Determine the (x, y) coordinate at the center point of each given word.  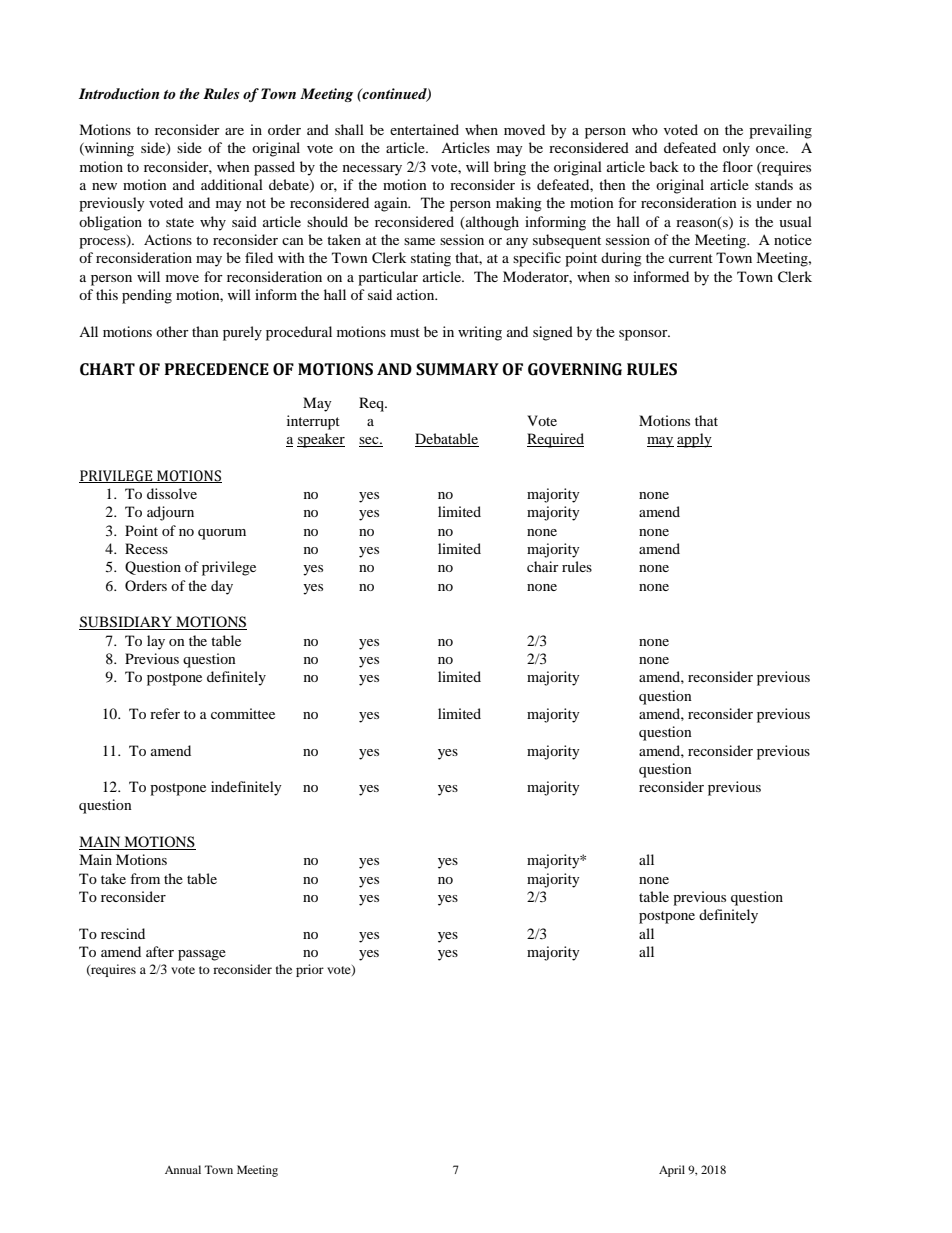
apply (694, 440)
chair (543, 566)
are (234, 131)
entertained (424, 129)
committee (243, 713)
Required (555, 440)
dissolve (172, 493)
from (145, 878)
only (736, 149)
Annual (183, 1169)
